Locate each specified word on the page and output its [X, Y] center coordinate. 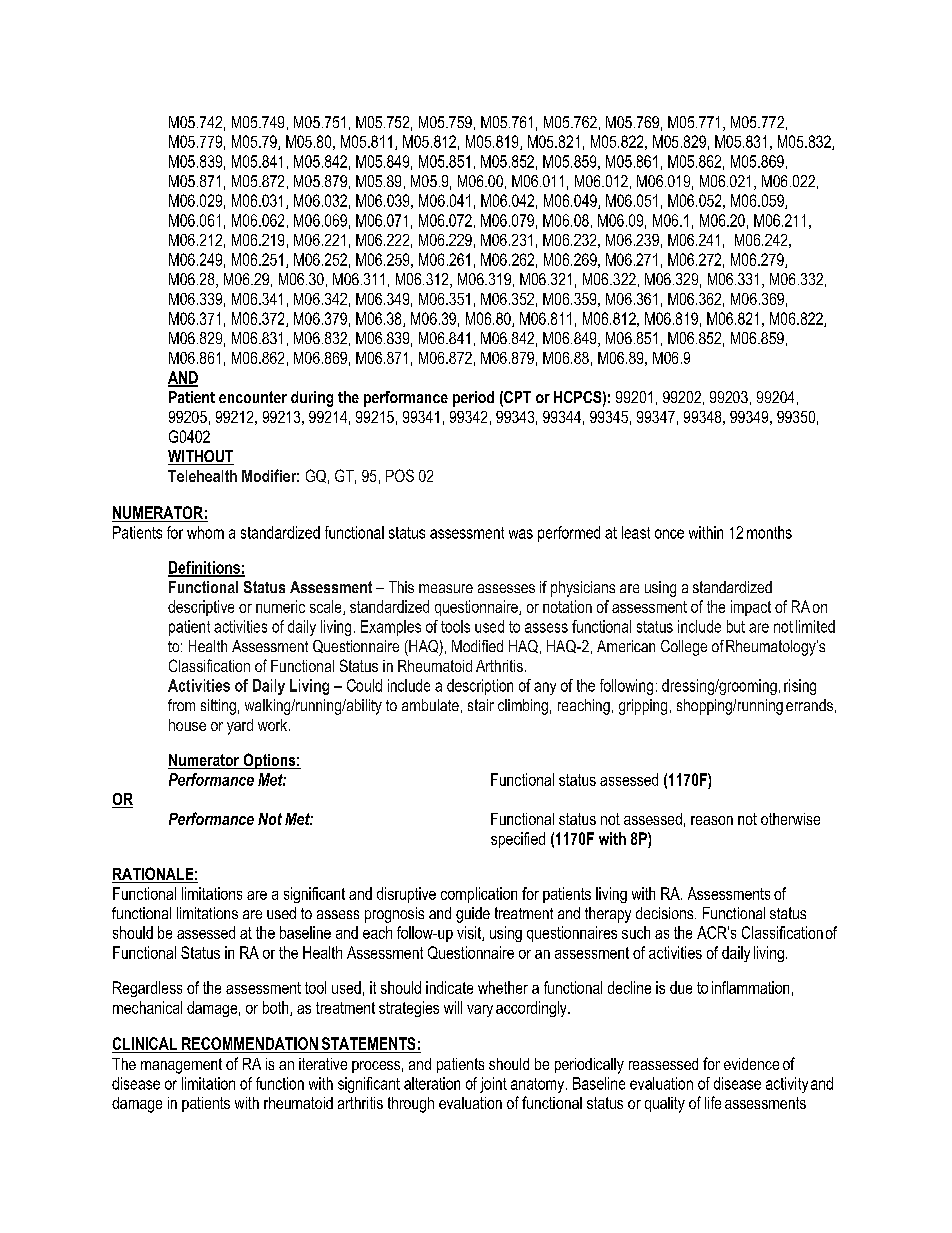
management [181, 1066]
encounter [253, 397]
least [636, 532]
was [521, 534]
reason [712, 820]
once [669, 534]
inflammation [750, 987]
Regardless [147, 989]
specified [518, 840]
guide [473, 915]
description [480, 687]
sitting [218, 707]
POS [400, 475]
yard [240, 727]
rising [800, 687]
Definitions [205, 568]
